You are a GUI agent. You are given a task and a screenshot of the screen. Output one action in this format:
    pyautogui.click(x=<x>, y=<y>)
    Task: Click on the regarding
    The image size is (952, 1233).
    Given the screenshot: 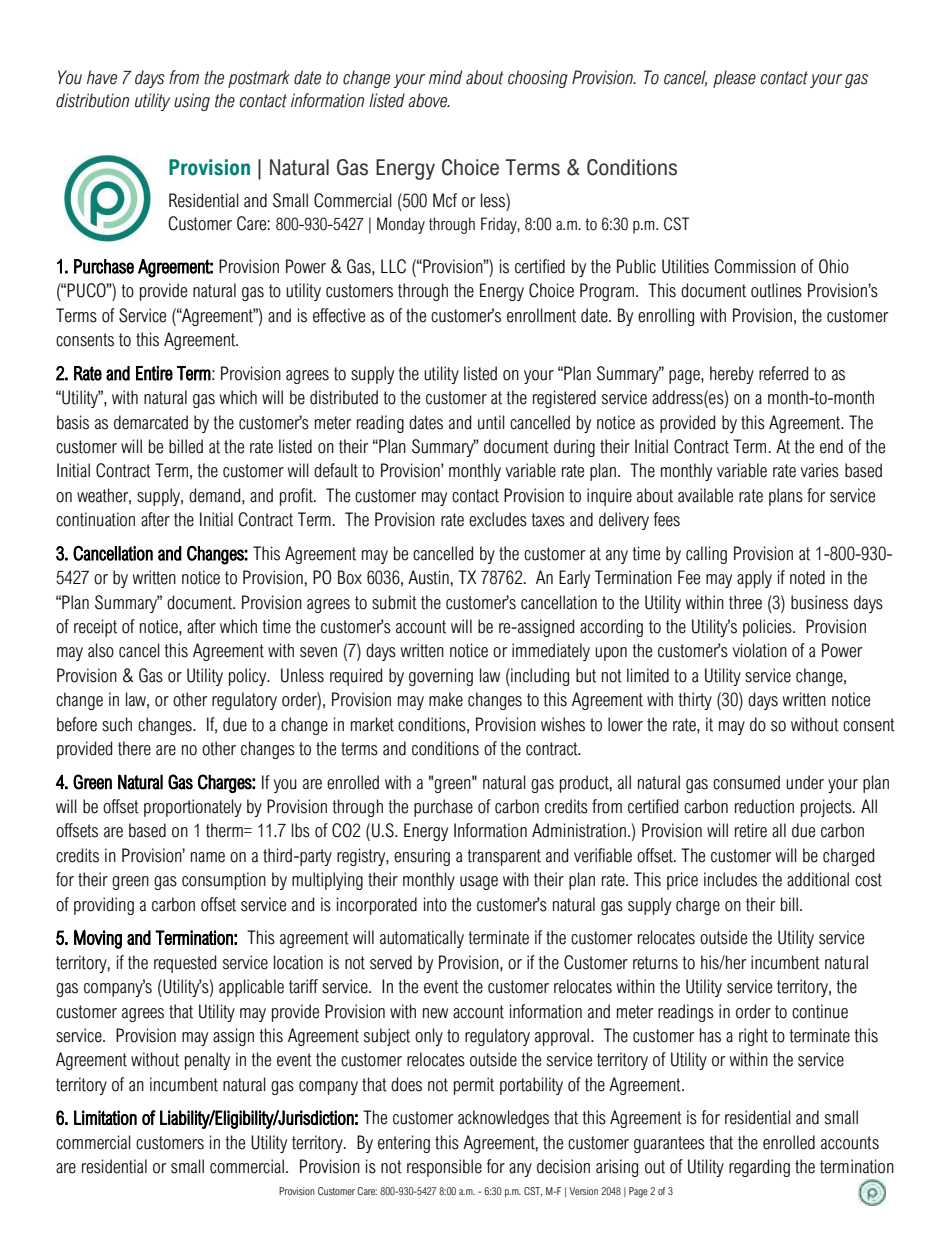 What is the action you would take?
    pyautogui.click(x=759, y=1168)
